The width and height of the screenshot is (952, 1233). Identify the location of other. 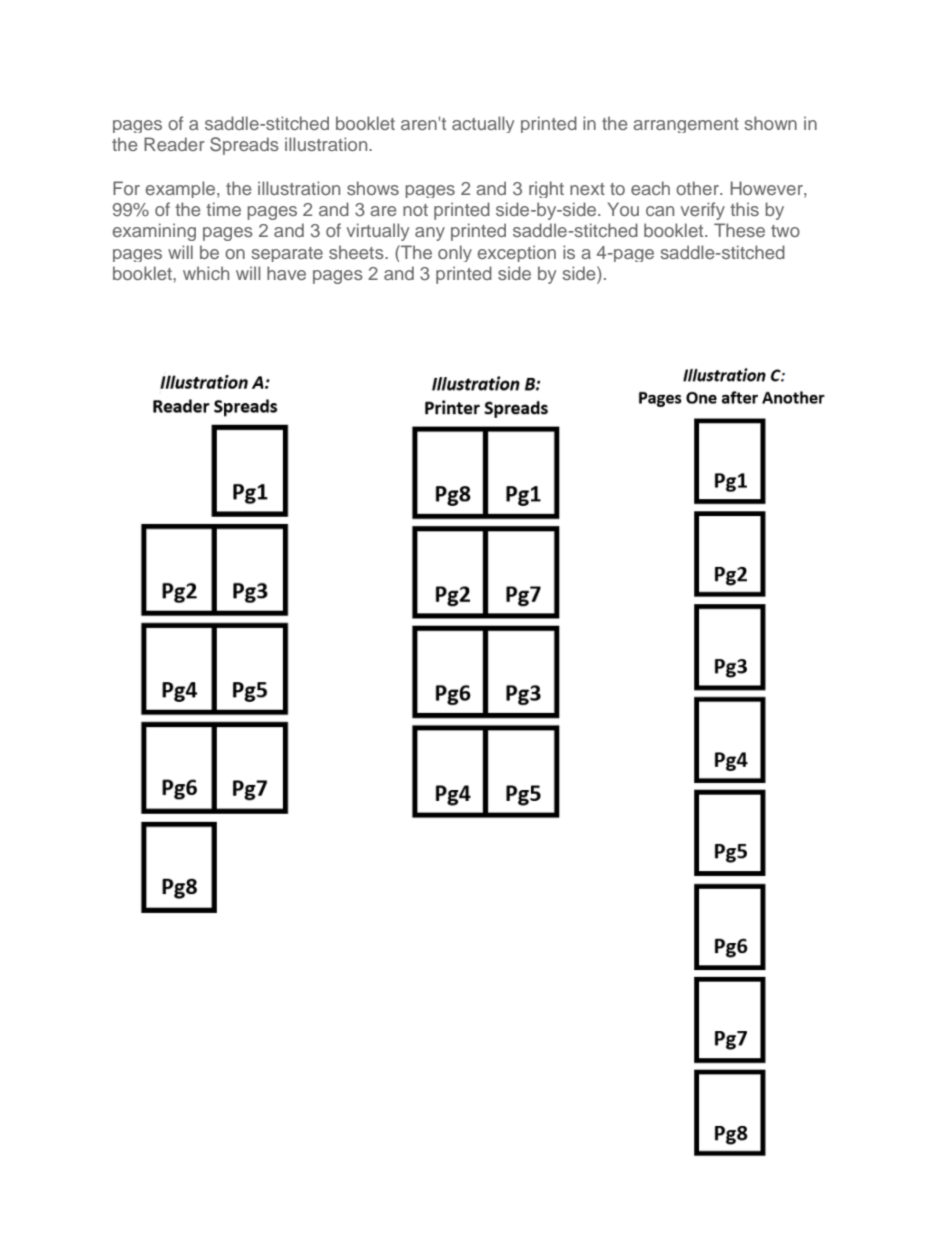
(698, 188).
